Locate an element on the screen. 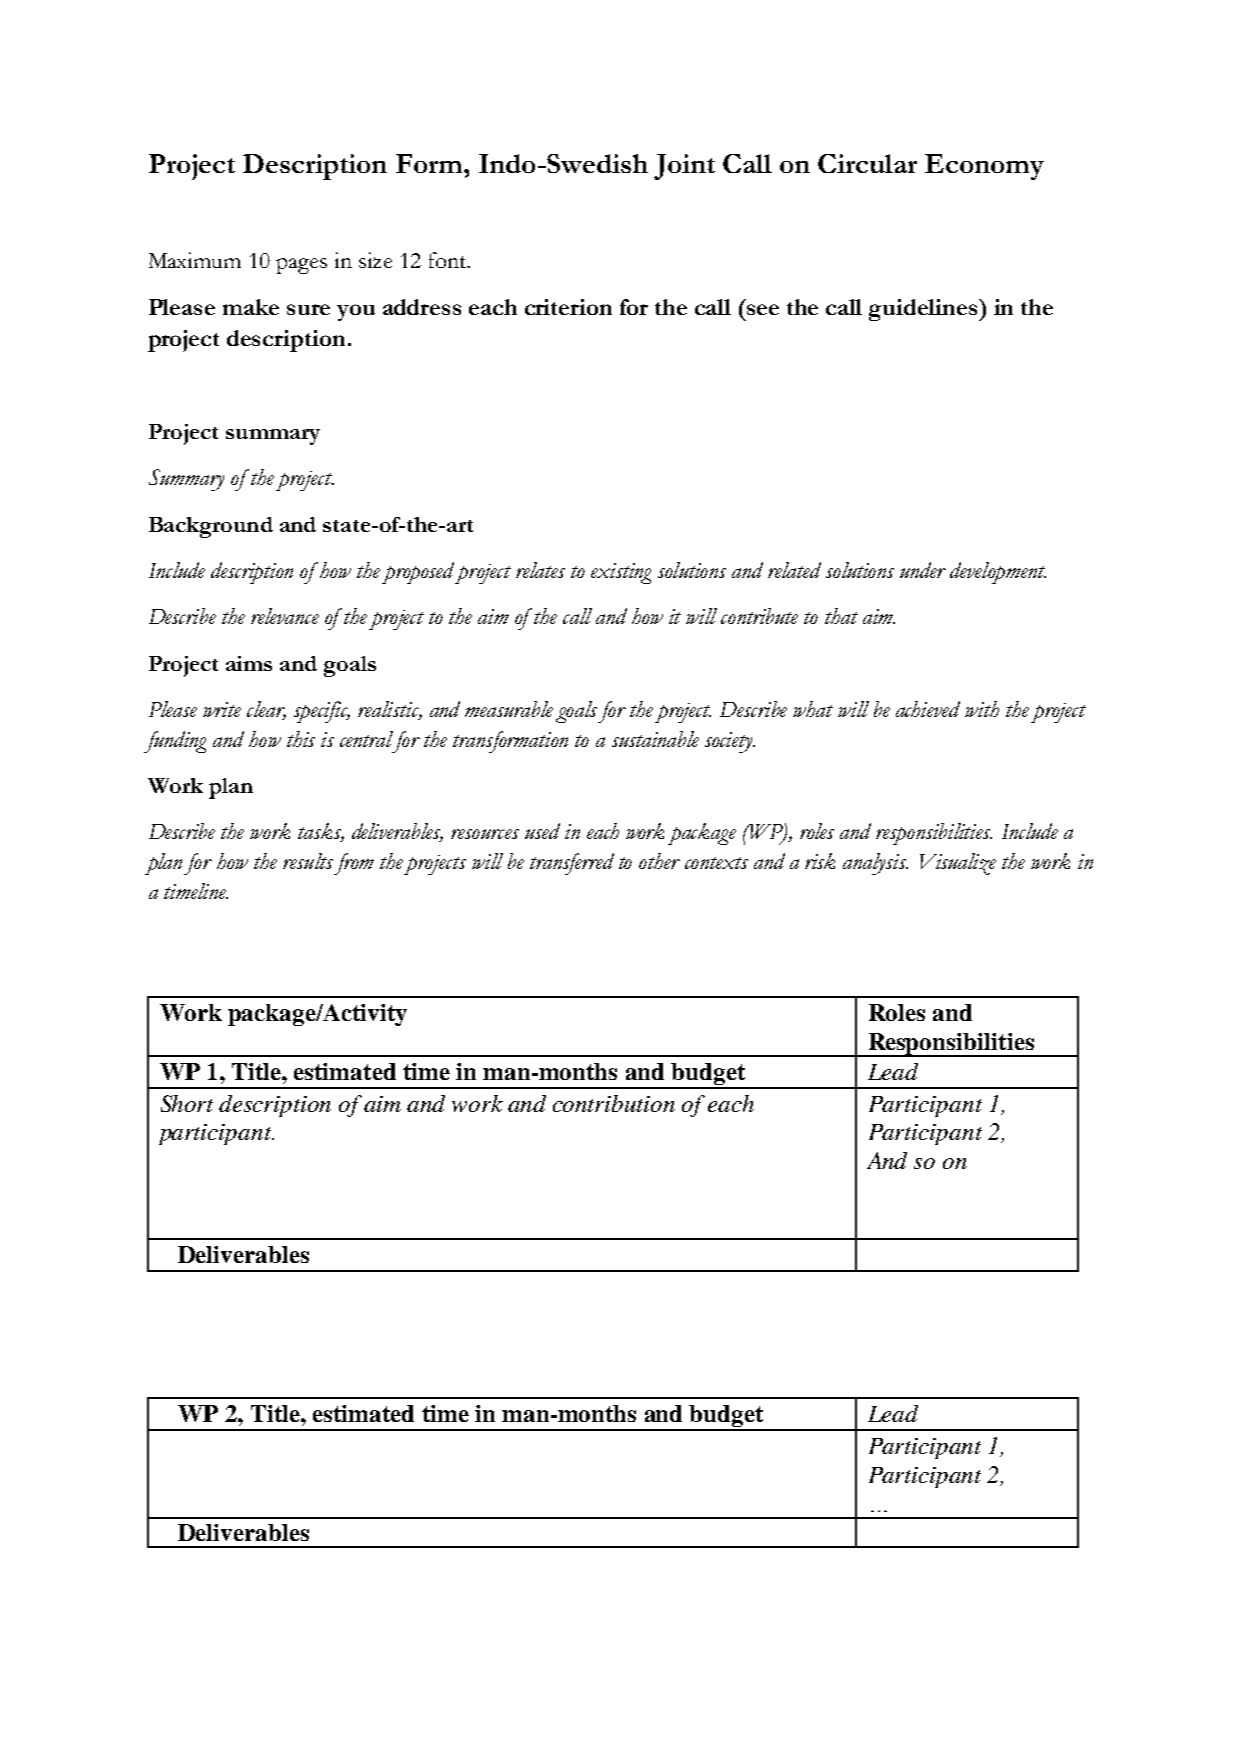  Circular is located at coordinates (867, 163).
